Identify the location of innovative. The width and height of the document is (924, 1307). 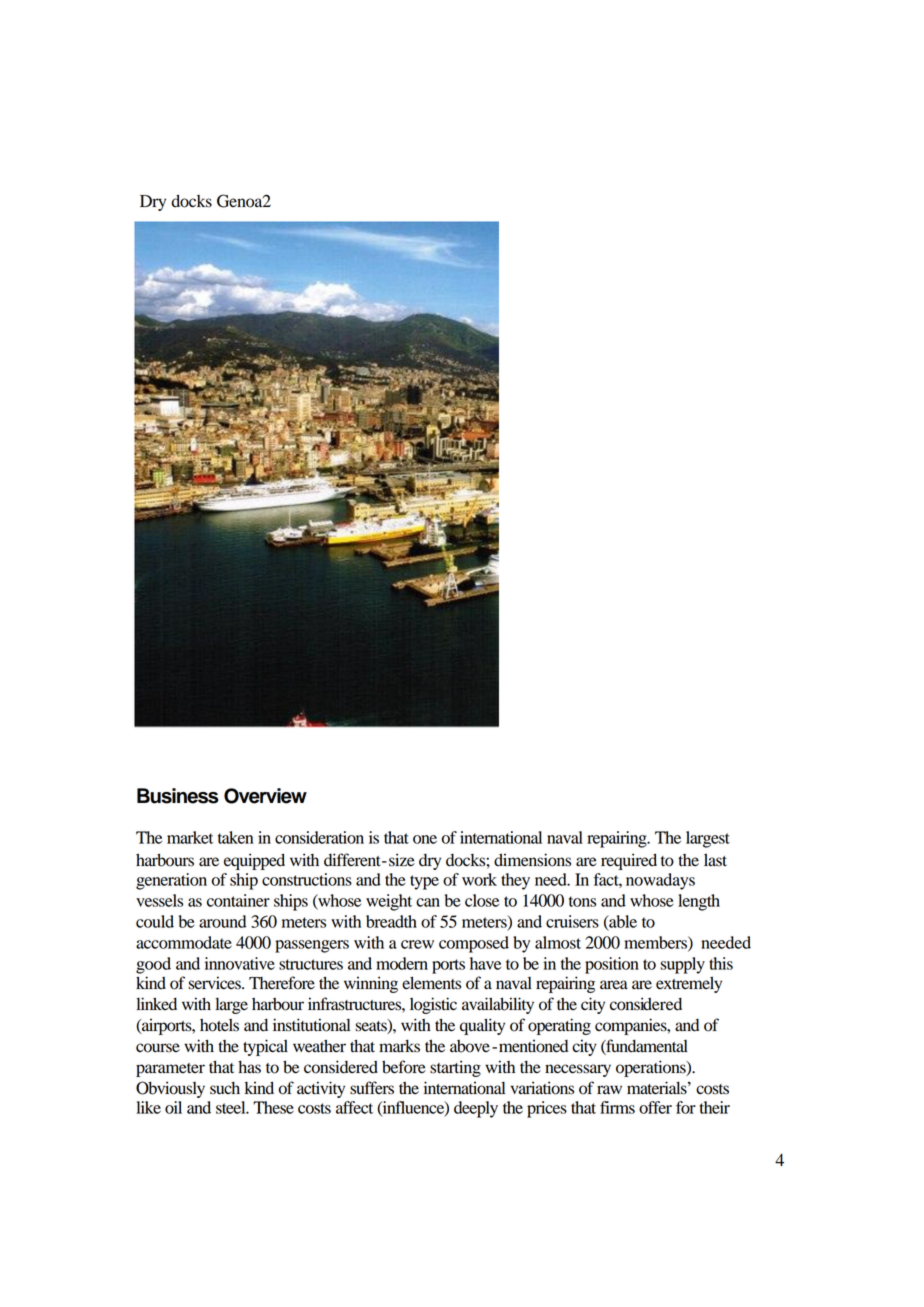
(240, 963).
